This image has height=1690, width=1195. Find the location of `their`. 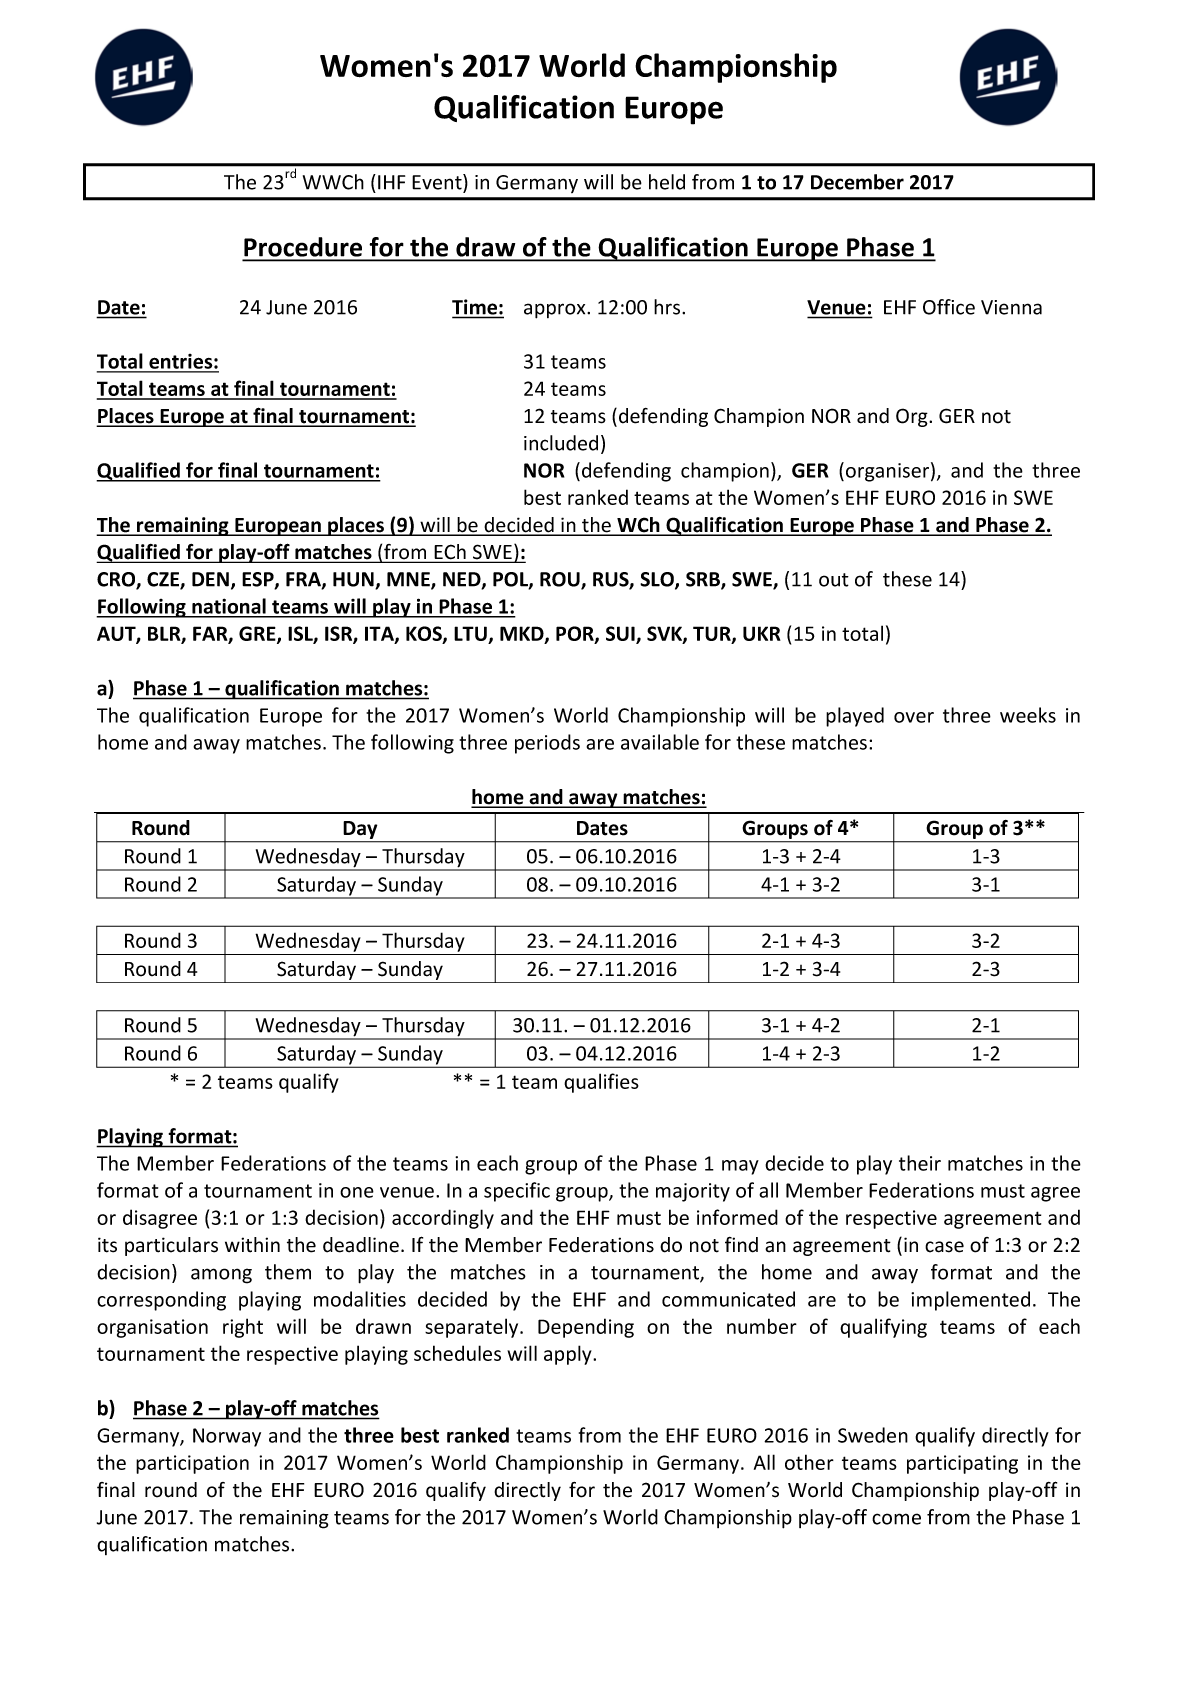

their is located at coordinates (920, 1163).
